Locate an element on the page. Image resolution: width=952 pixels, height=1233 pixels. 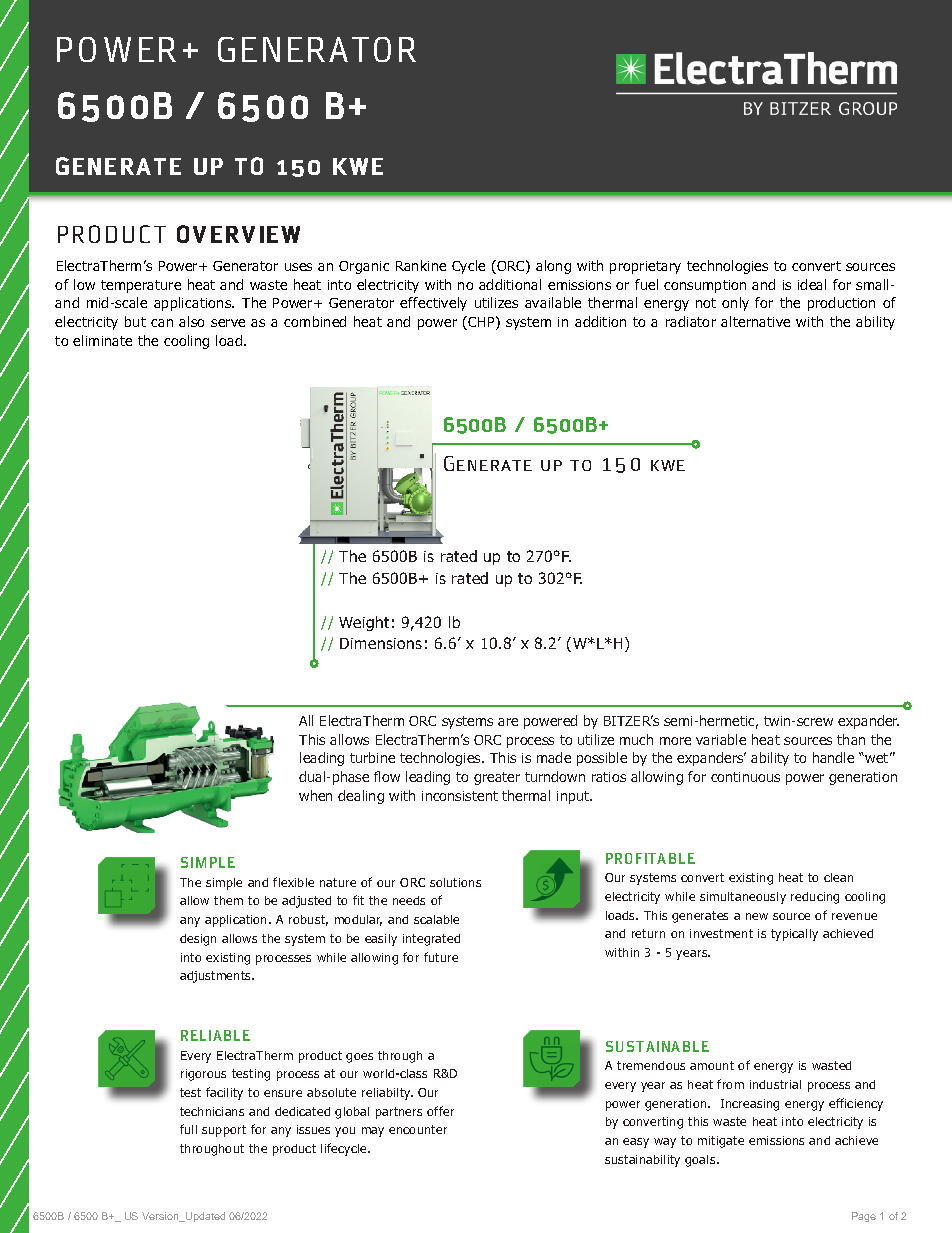
effectively is located at coordinates (433, 304).
